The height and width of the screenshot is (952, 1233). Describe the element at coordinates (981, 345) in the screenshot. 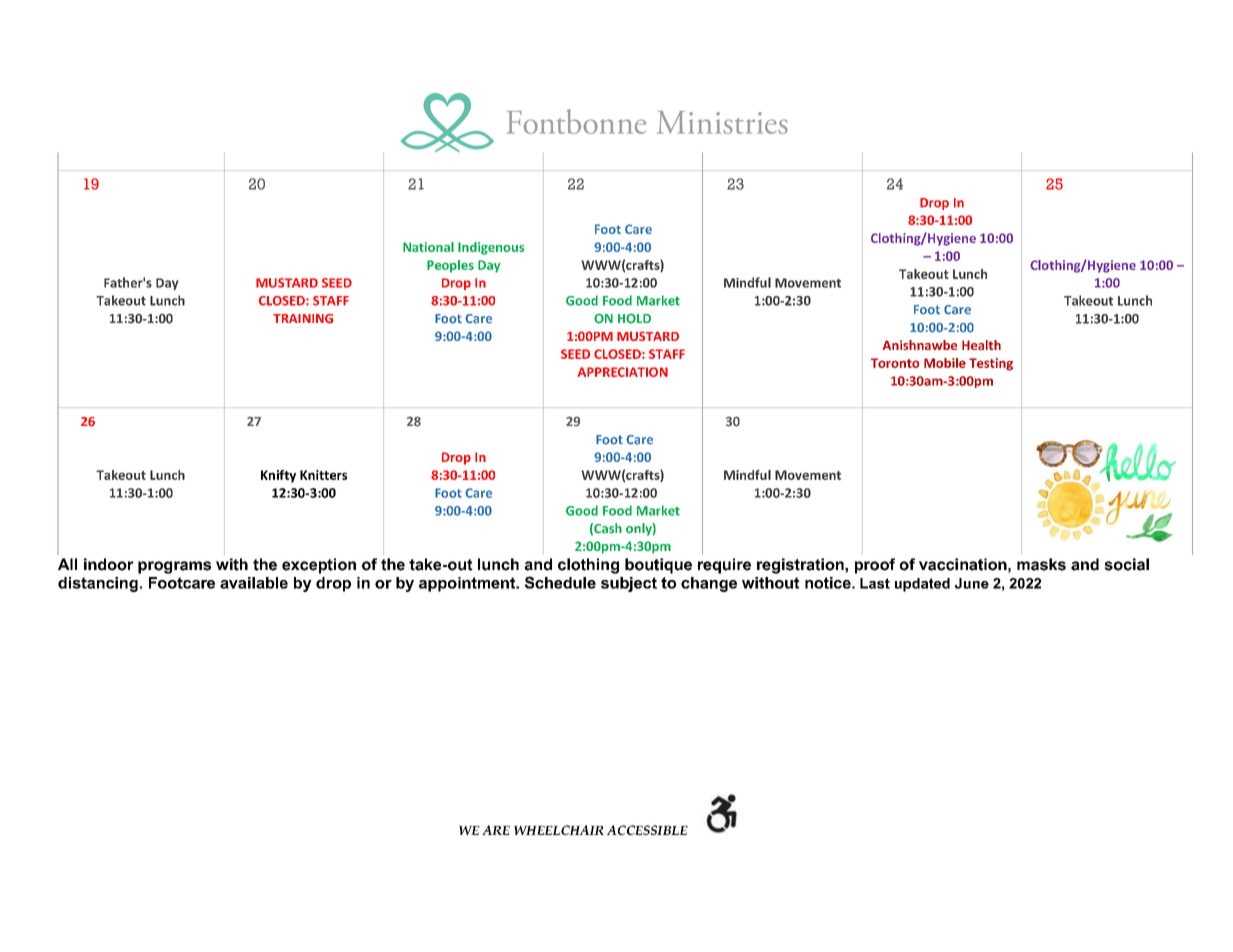

I see `Health` at that location.
